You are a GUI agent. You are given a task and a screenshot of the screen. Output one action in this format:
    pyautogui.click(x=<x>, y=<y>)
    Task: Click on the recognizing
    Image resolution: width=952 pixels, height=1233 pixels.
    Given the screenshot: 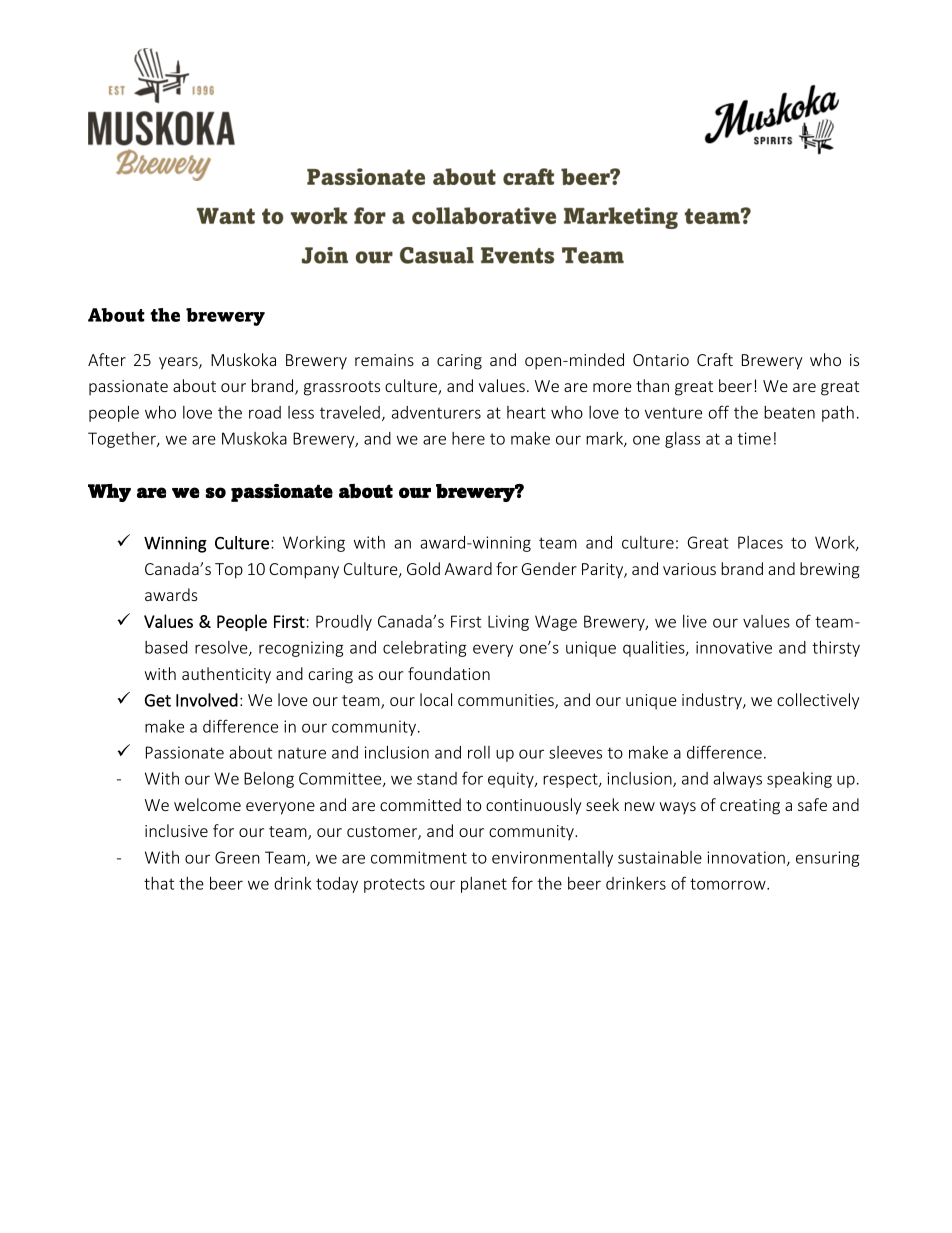 What is the action you would take?
    pyautogui.click(x=301, y=649)
